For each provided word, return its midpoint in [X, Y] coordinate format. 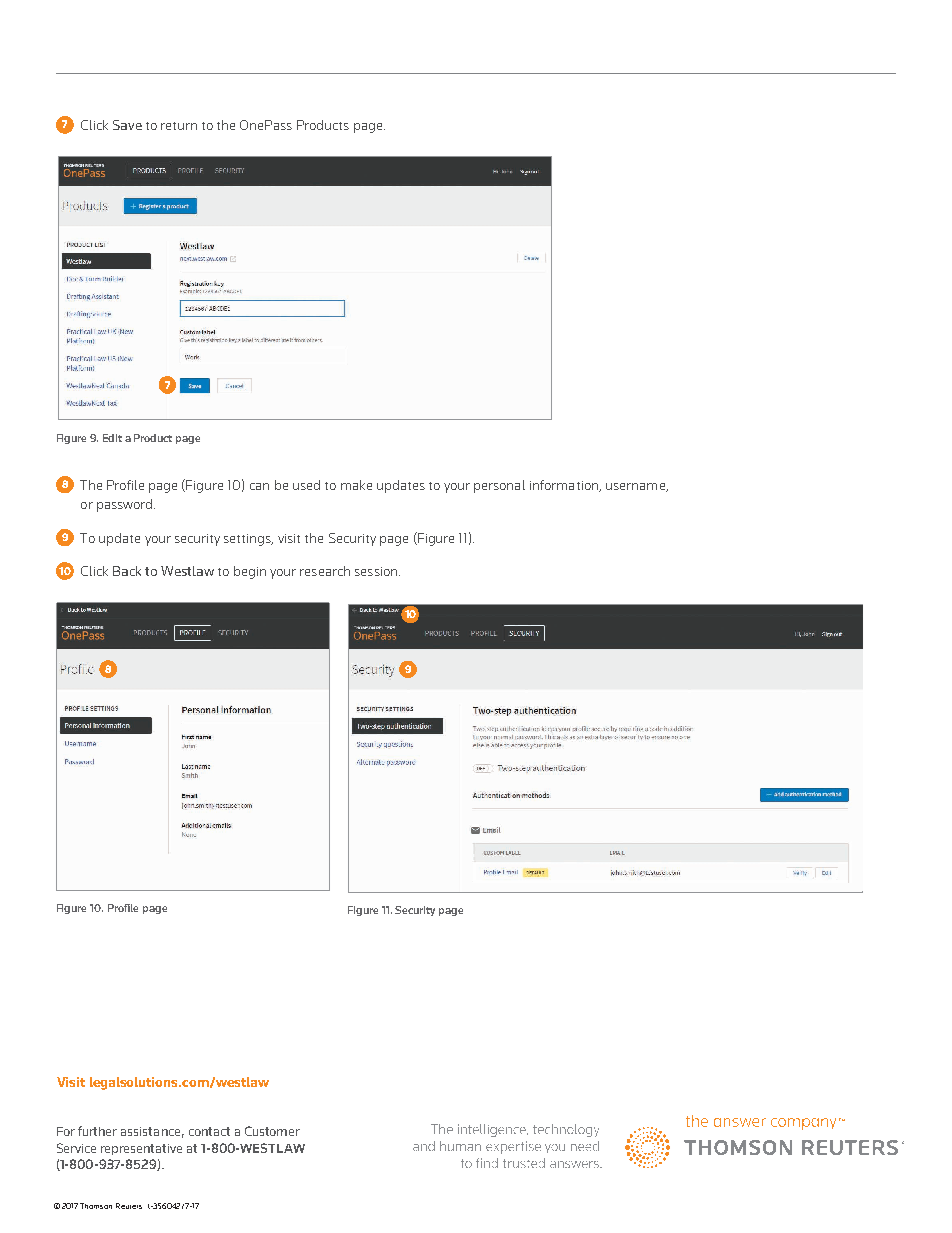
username [636, 487]
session [377, 571]
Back [127, 571]
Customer [272, 1131]
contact [209, 1131]
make [356, 485]
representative [141, 1149]
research [325, 571]
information [565, 486]
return [179, 126]
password [126, 505]
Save [127, 125]
